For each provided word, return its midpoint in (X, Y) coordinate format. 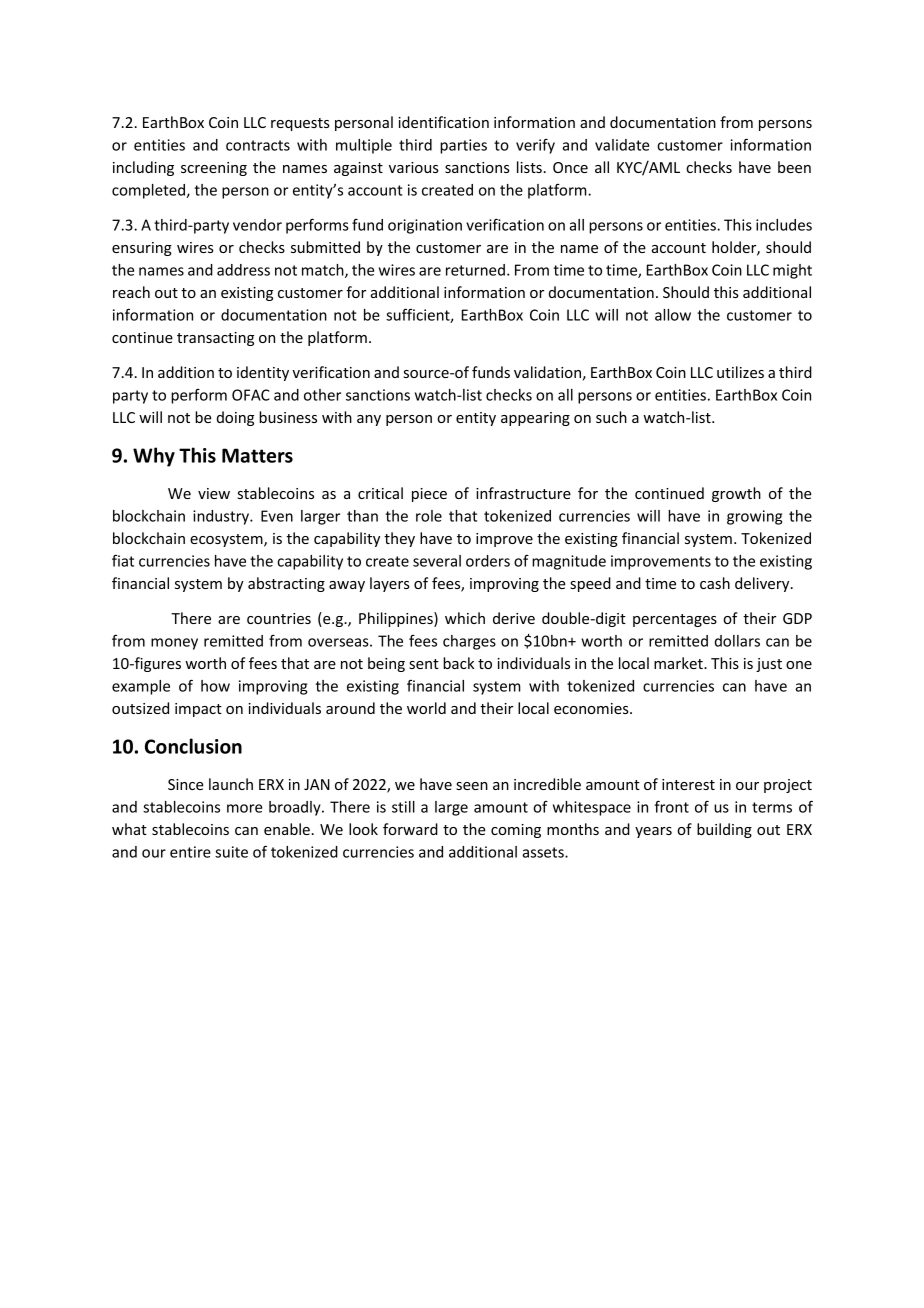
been (794, 167)
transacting (215, 339)
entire (190, 852)
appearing (535, 419)
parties (463, 146)
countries (279, 618)
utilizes (740, 372)
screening (214, 169)
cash (715, 583)
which (465, 618)
